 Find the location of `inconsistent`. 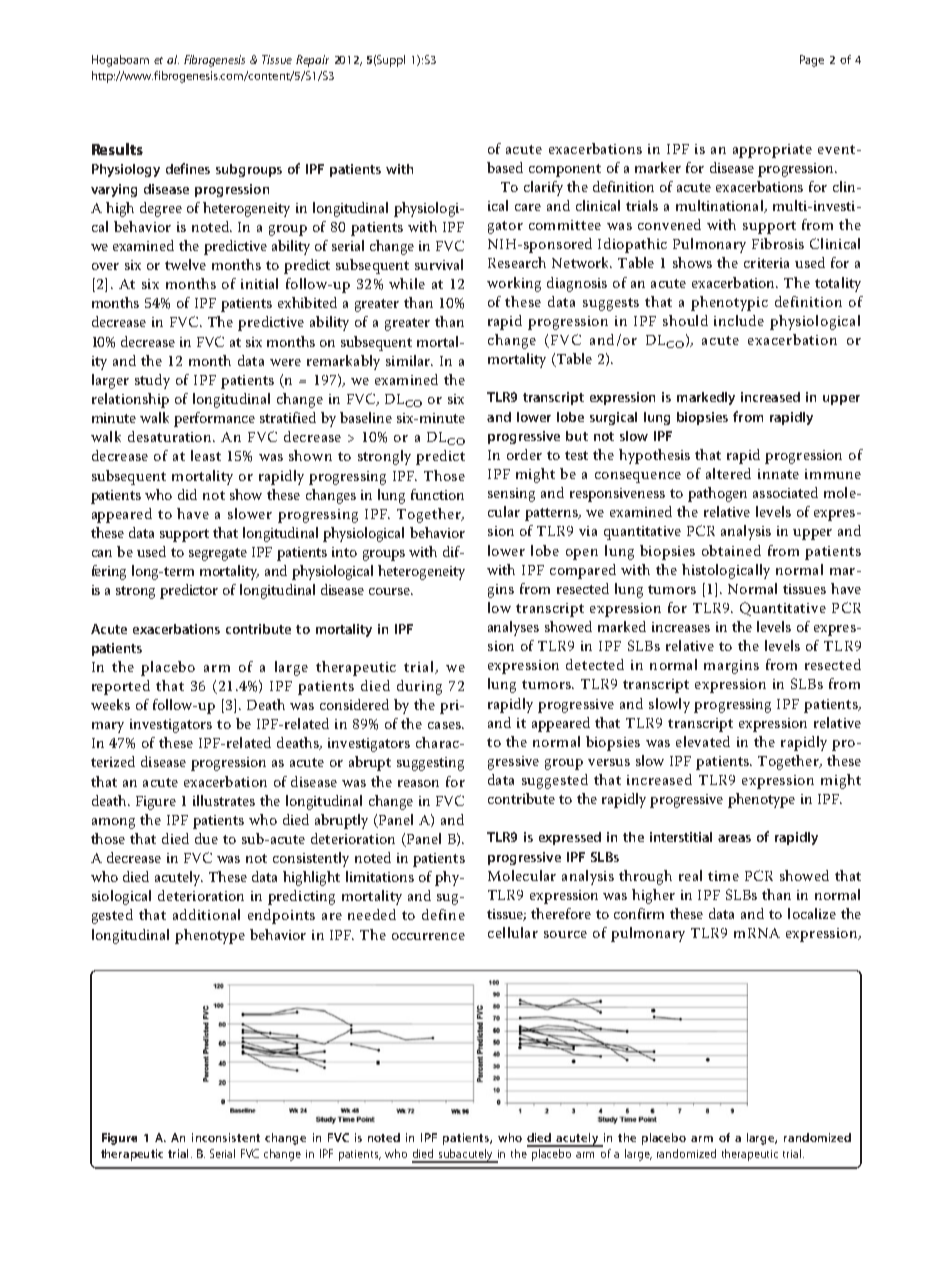

inconsistent is located at coordinates (226, 1137).
